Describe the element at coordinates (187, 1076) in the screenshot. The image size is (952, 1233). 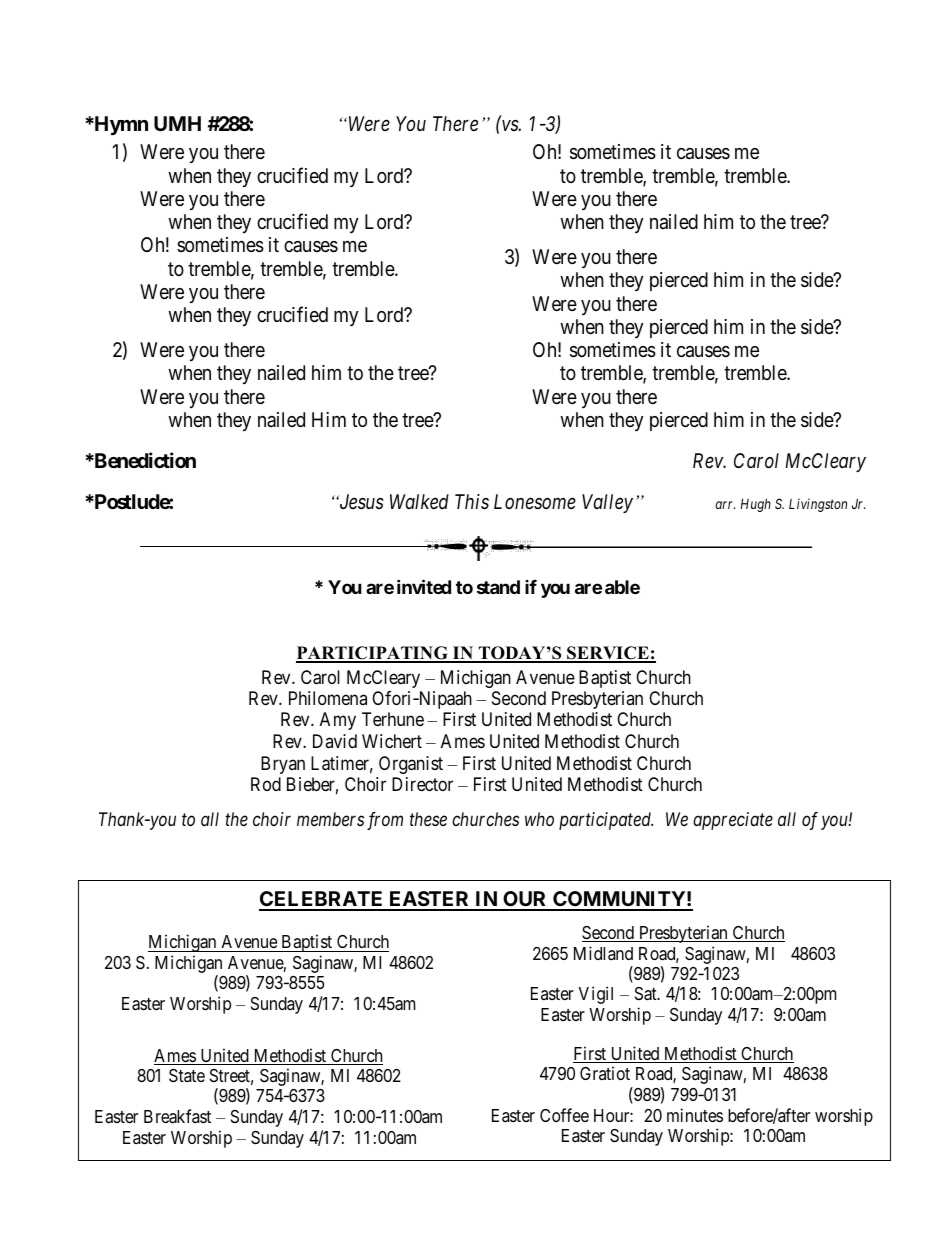
I see `State` at that location.
